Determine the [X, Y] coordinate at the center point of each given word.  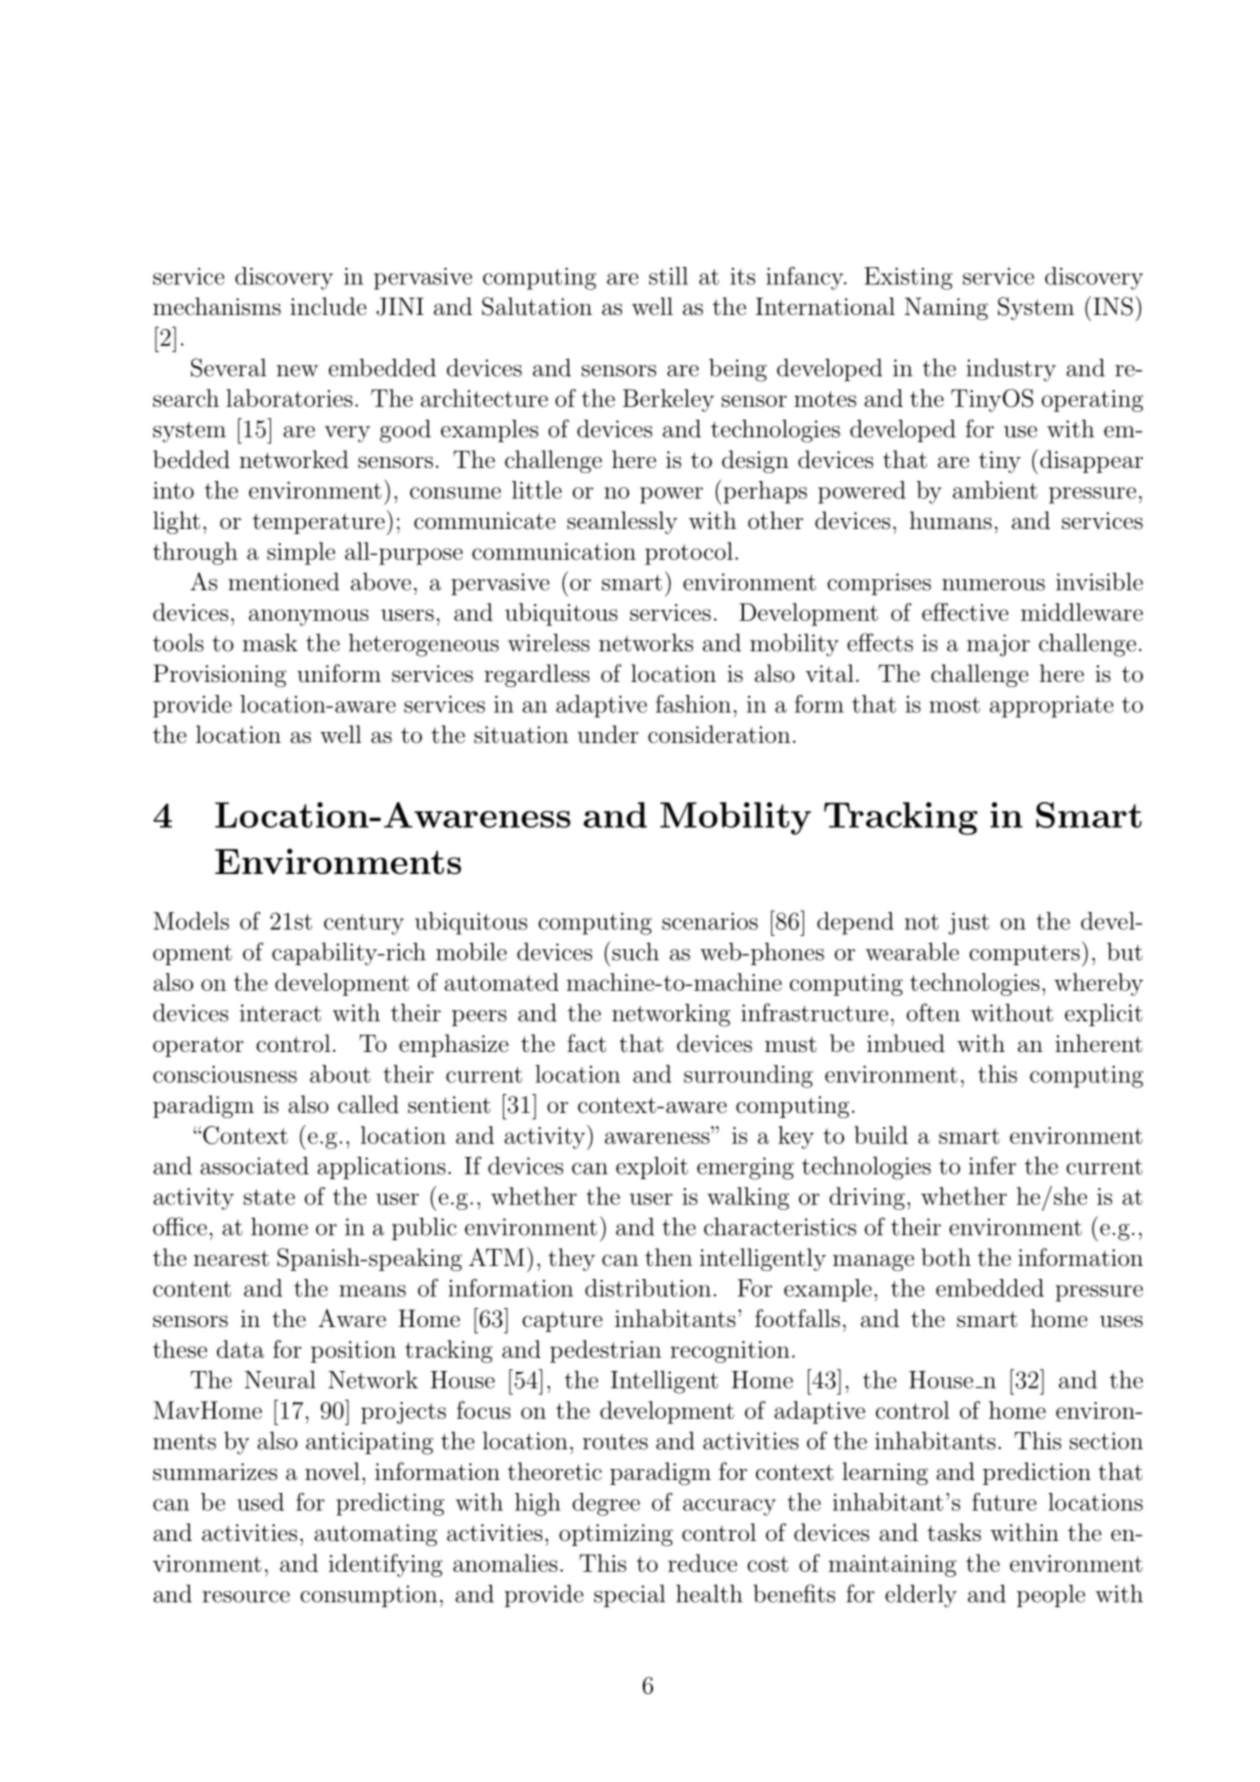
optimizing [616, 1535]
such [634, 951]
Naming [946, 308]
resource [246, 1597]
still [668, 276]
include [328, 306]
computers [1024, 955]
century [364, 924]
